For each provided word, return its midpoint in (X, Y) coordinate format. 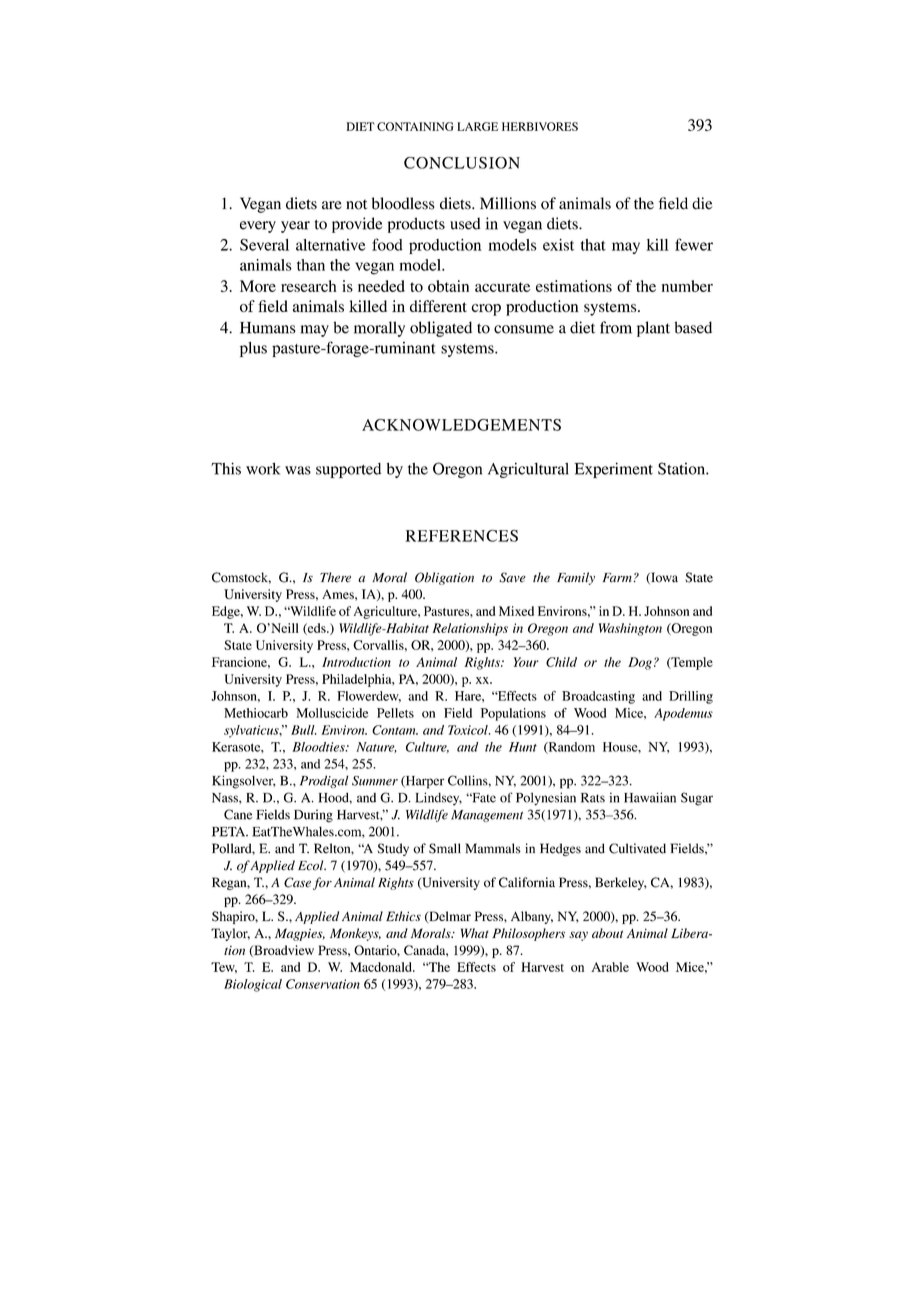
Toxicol (469, 730)
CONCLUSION (462, 163)
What (474, 933)
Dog (640, 663)
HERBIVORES (540, 126)
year (295, 227)
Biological (253, 985)
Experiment (613, 470)
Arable (610, 967)
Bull (304, 730)
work (263, 468)
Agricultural (528, 470)
